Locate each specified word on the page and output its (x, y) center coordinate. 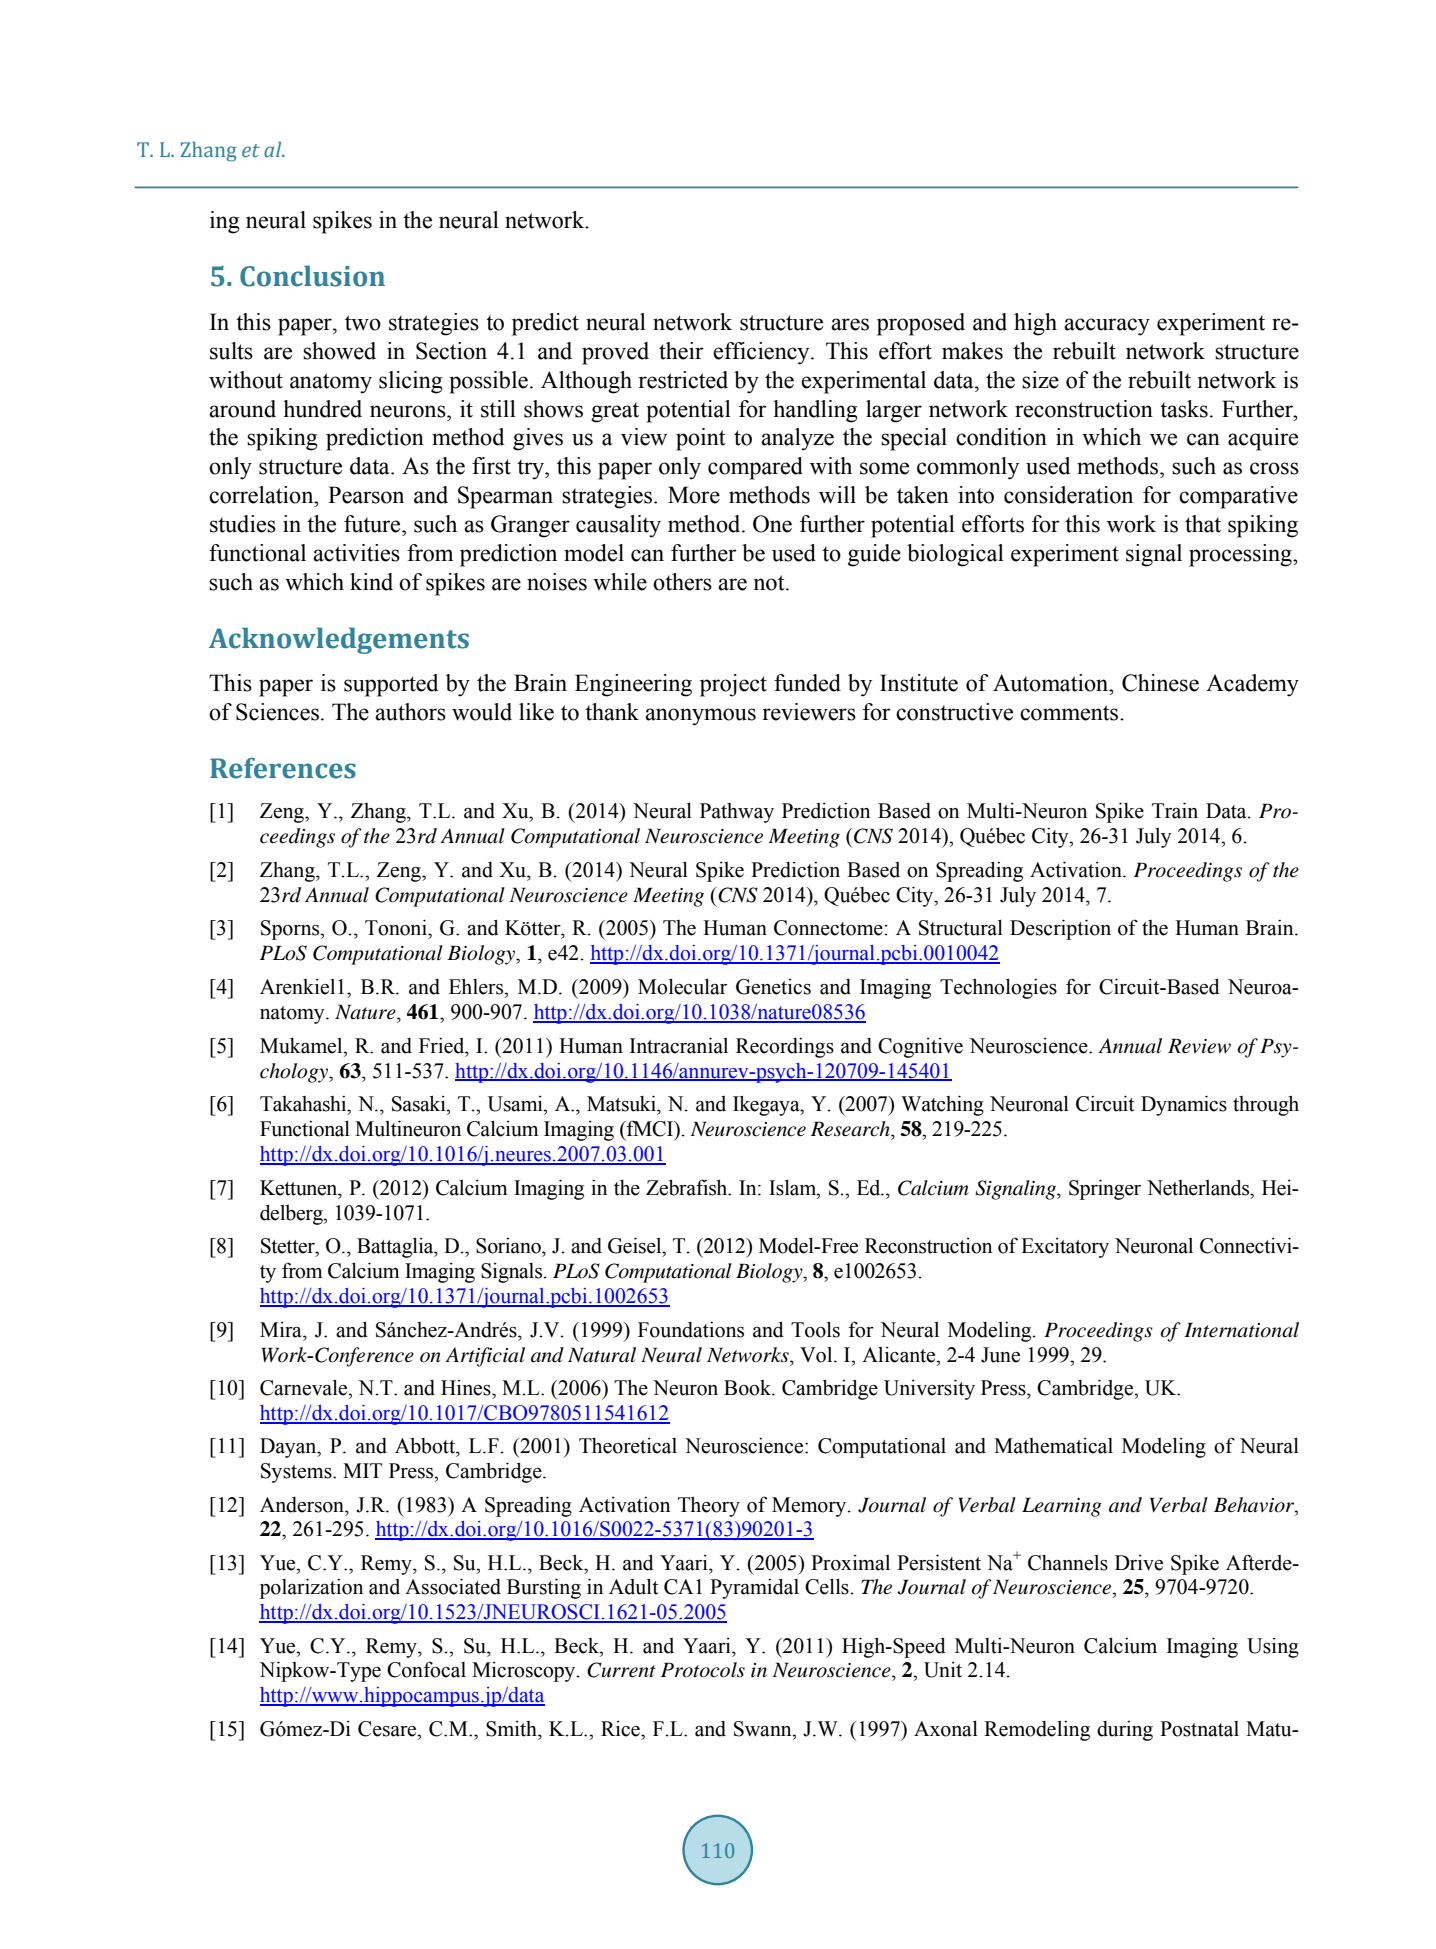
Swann (764, 1729)
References (283, 768)
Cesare (388, 1729)
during (1125, 1731)
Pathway (737, 813)
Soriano (509, 1246)
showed (339, 351)
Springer (1105, 1189)
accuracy (1107, 327)
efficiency (762, 353)
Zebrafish (688, 1187)
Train (1175, 810)
